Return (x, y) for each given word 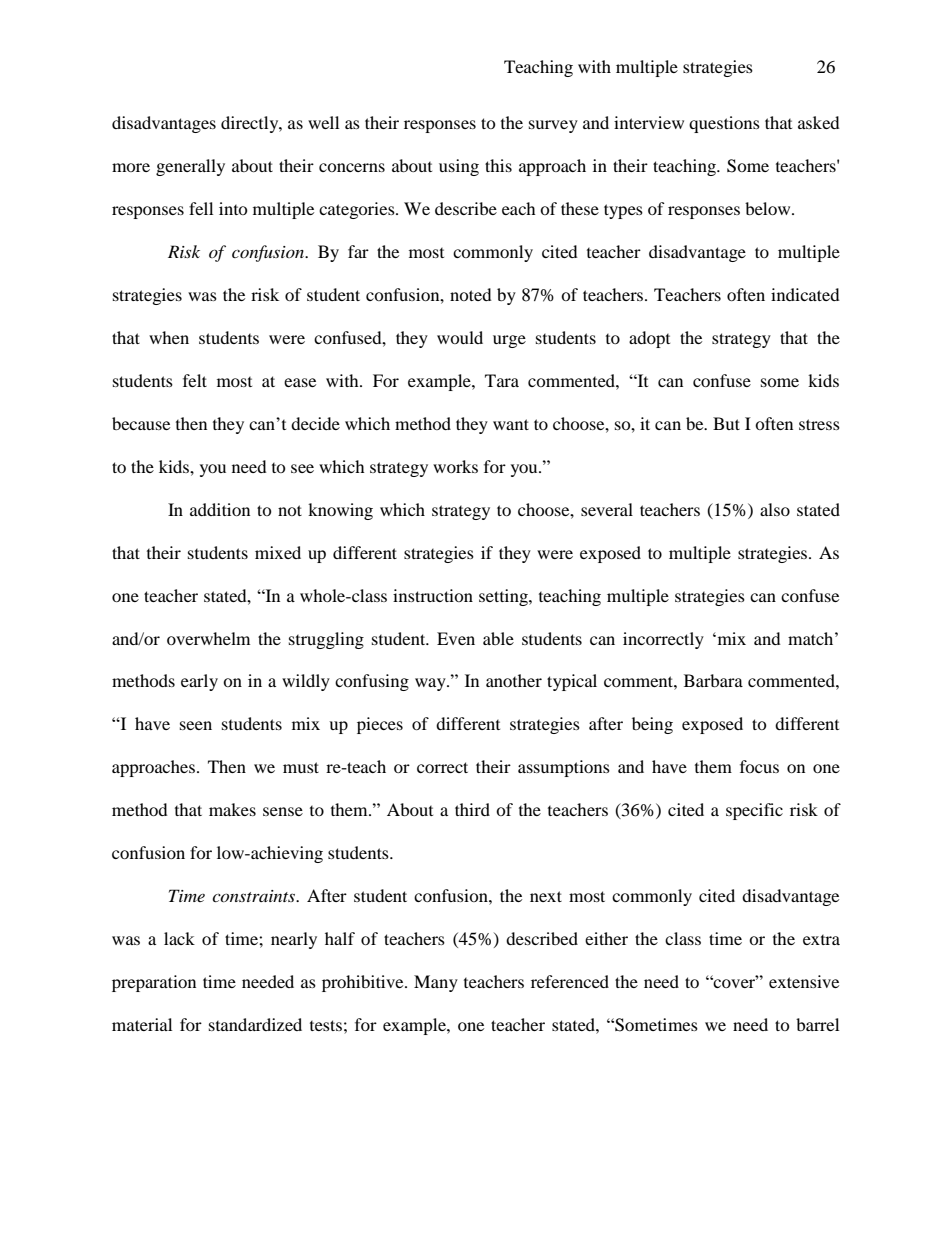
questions (724, 124)
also (775, 509)
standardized (255, 1024)
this (498, 165)
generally (190, 167)
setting (504, 597)
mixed (278, 552)
